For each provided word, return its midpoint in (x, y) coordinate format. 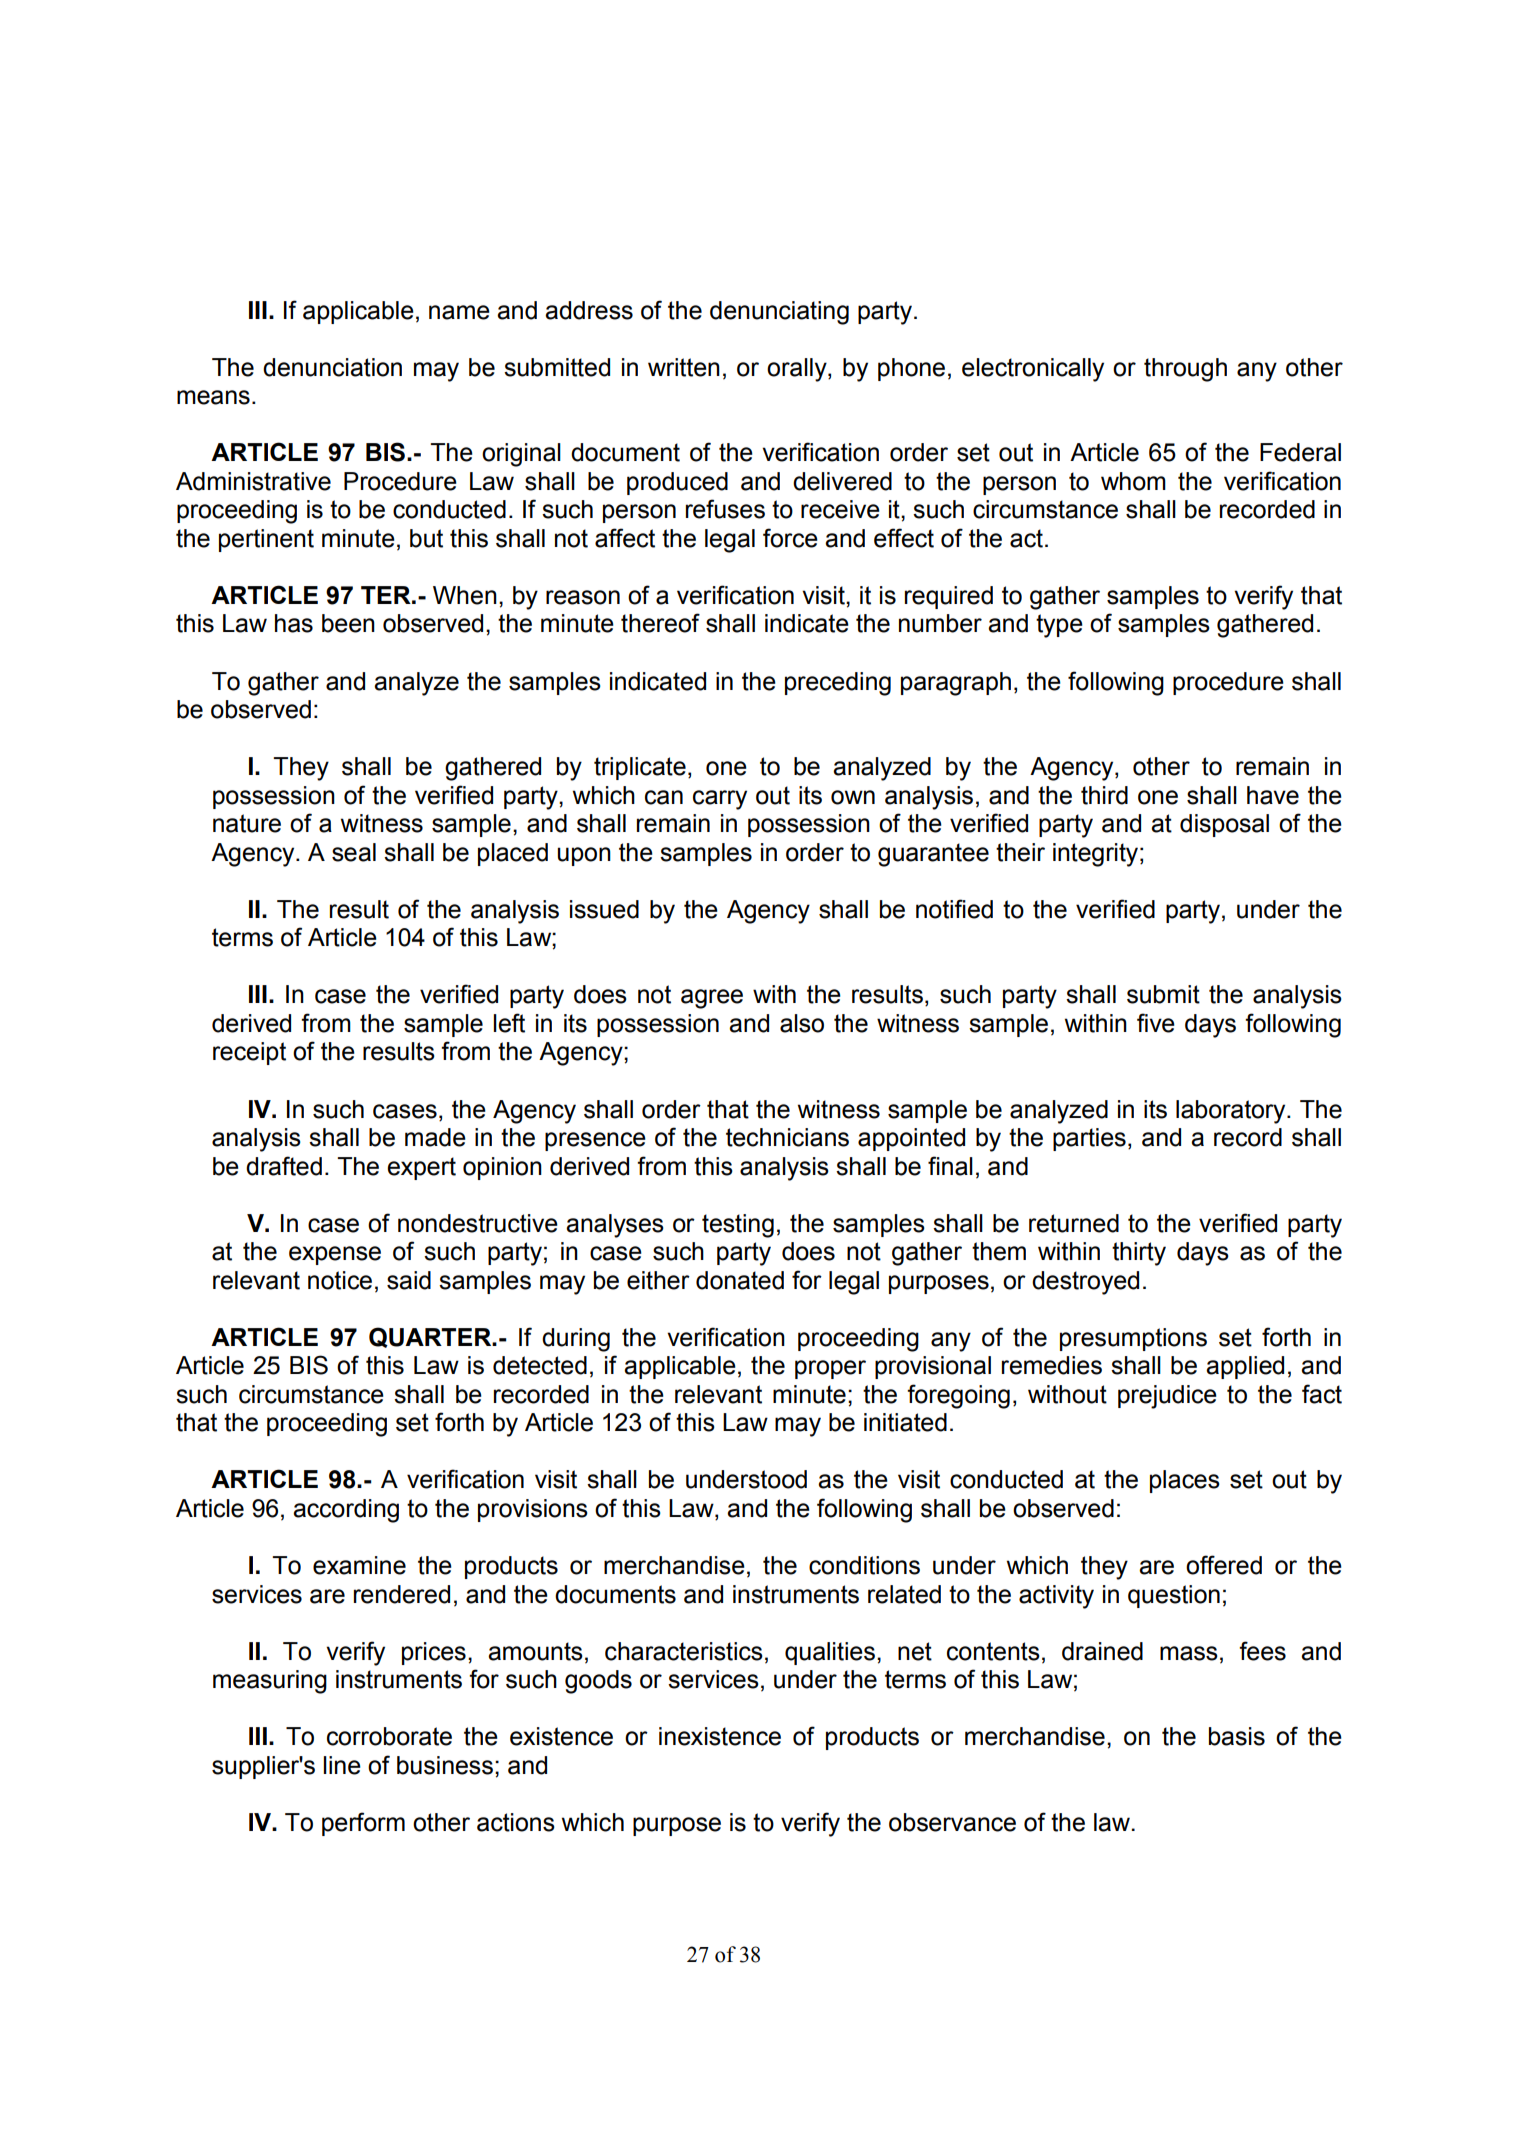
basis (1237, 1736)
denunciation (332, 367)
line (342, 1765)
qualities (830, 1653)
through (1185, 370)
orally (798, 370)
